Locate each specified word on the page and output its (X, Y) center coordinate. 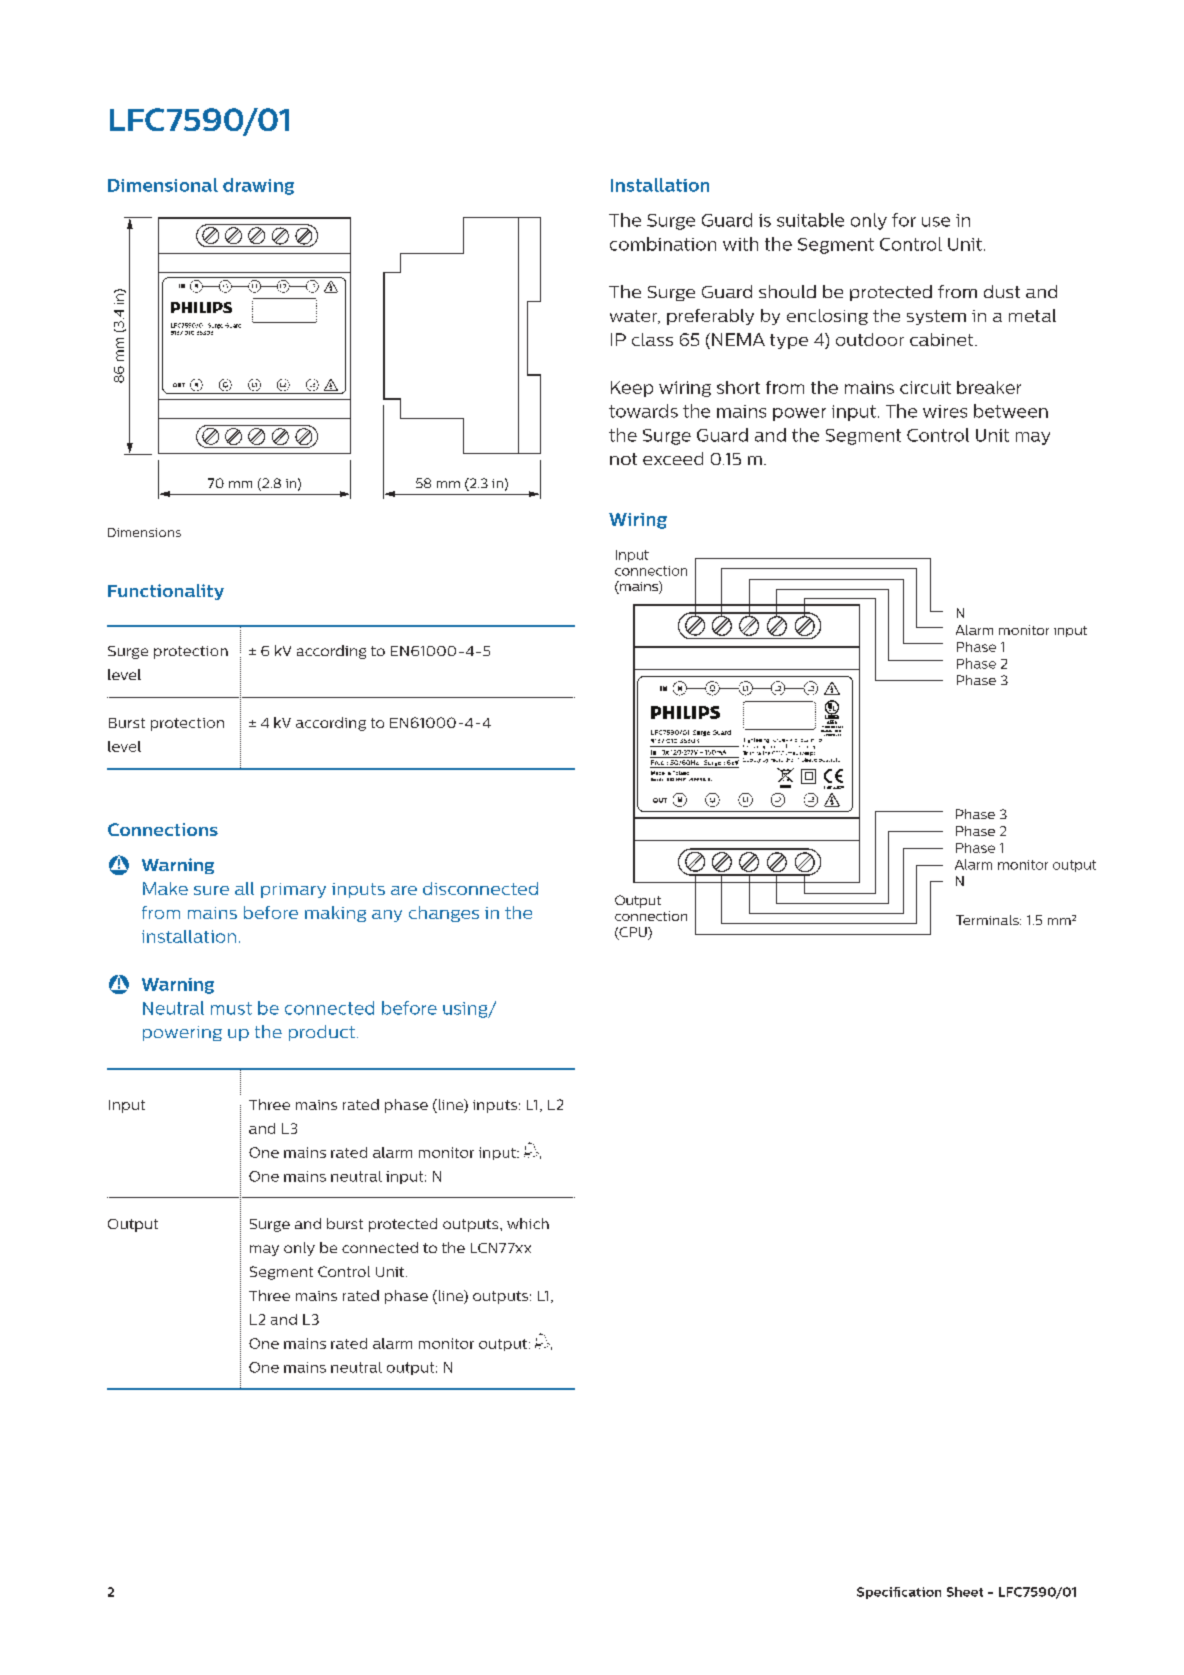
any (387, 916)
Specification (899, 1593)
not (623, 459)
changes (444, 914)
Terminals (988, 920)
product (322, 1033)
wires (945, 411)
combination (663, 244)
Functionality (166, 592)
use (936, 222)
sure (211, 890)
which (528, 1223)
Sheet (965, 1592)
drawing (258, 186)
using (466, 1010)
